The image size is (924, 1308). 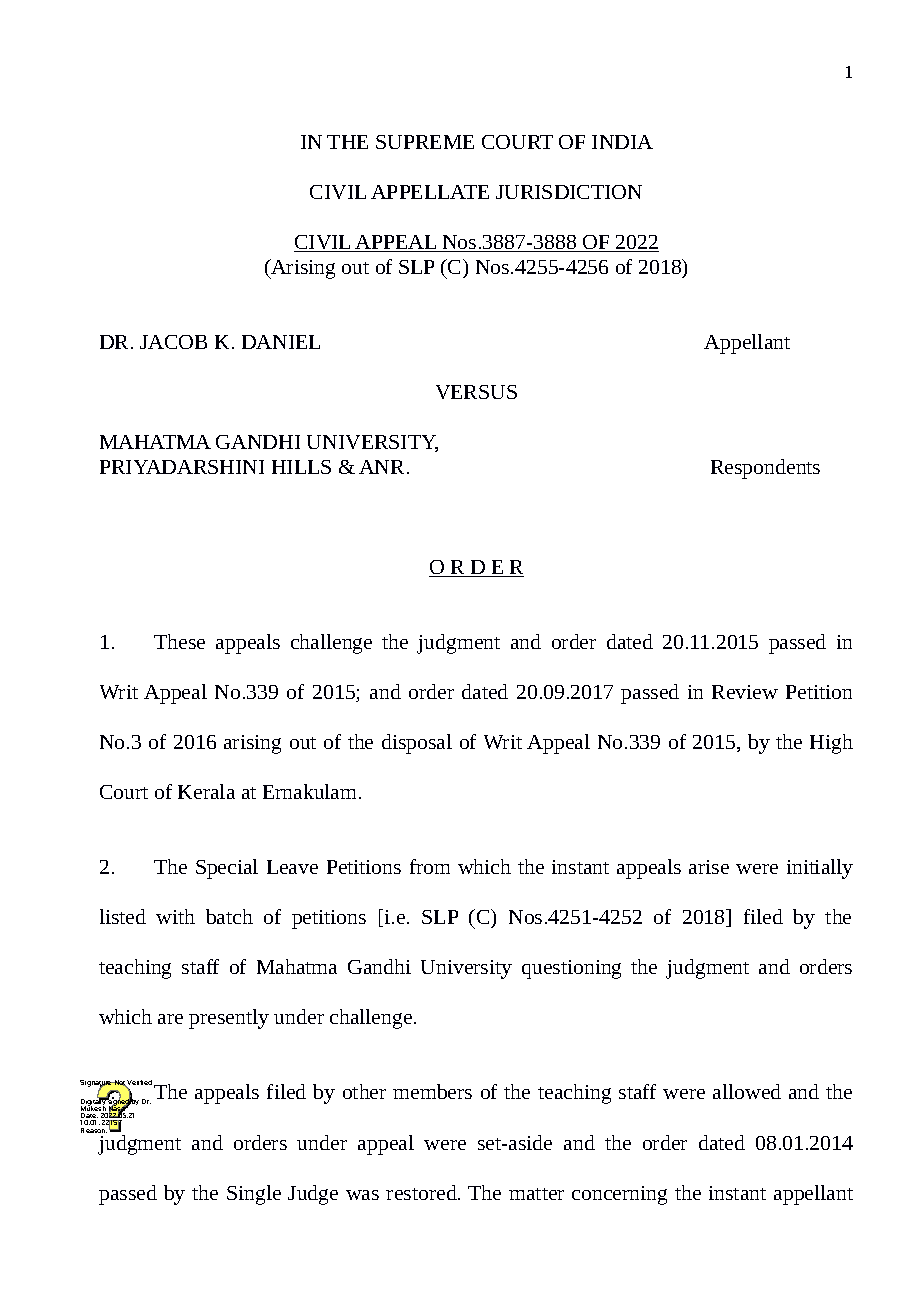 What do you see at coordinates (709, 867) in the screenshot?
I see `arise` at bounding box center [709, 867].
